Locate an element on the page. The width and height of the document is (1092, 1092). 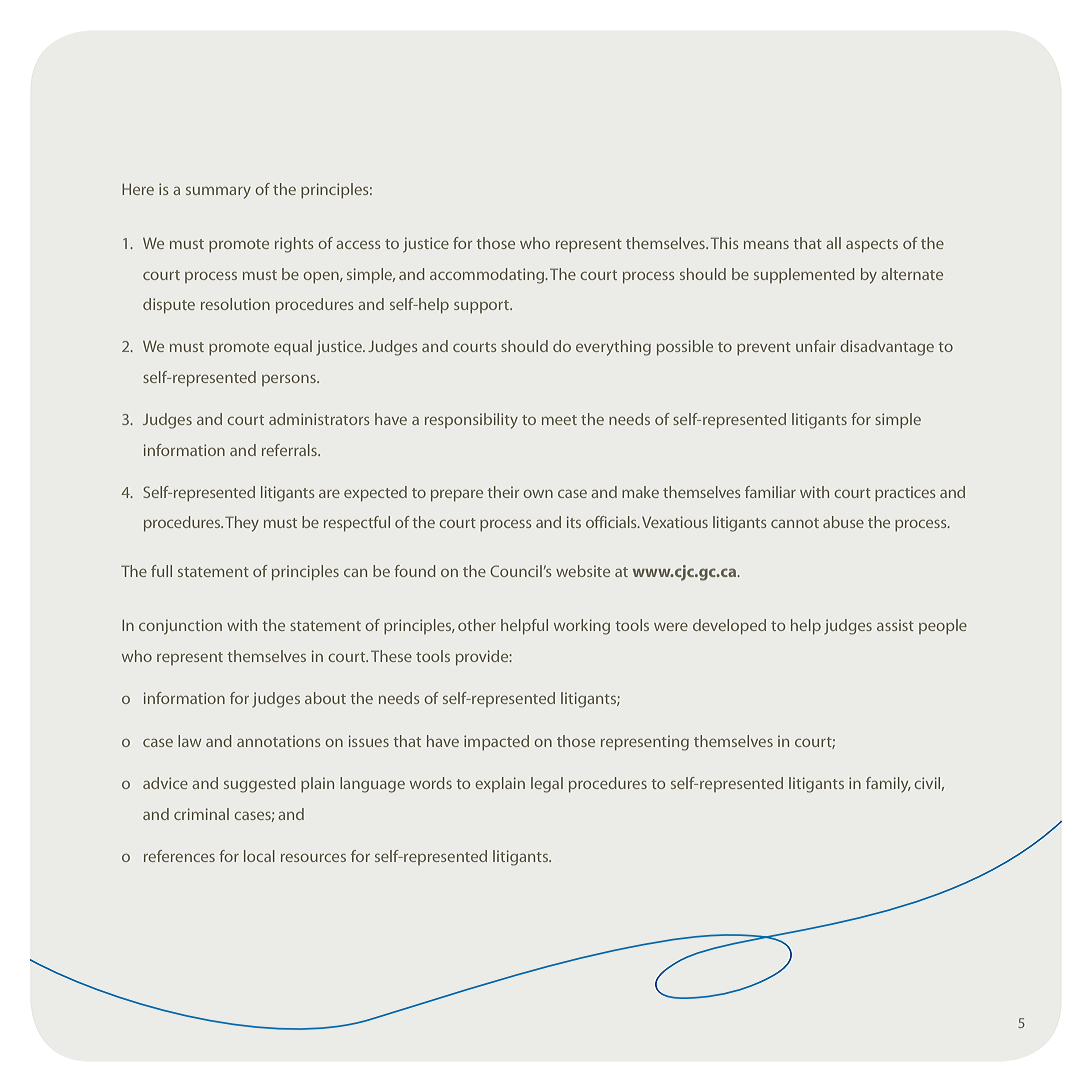
local is located at coordinates (259, 856).
